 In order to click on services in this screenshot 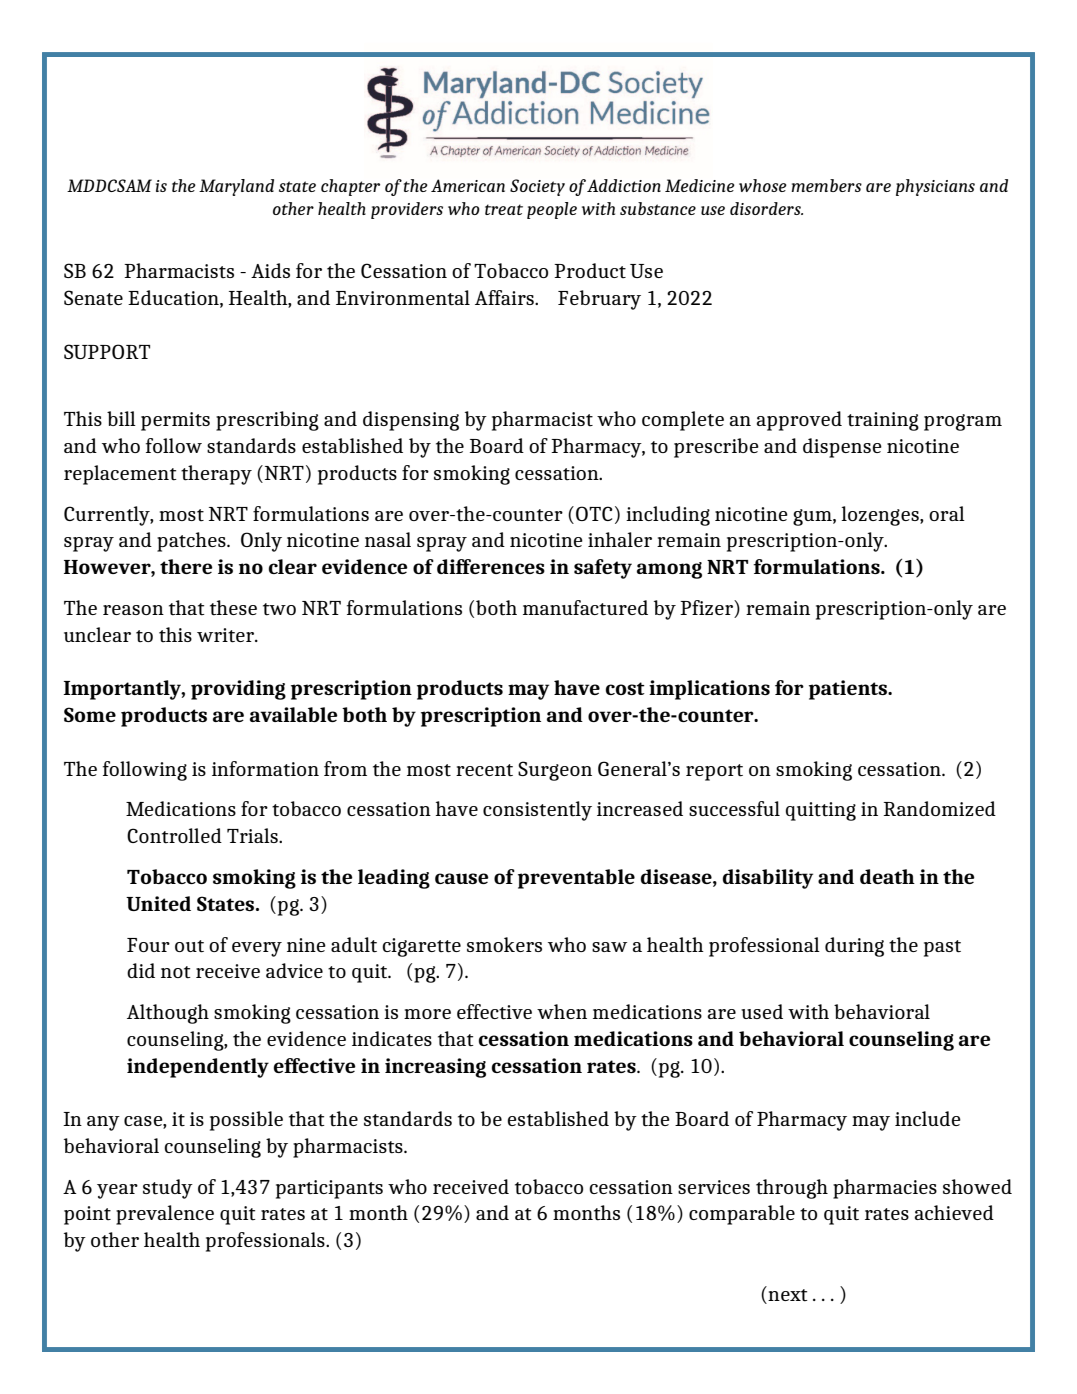, I will do `click(714, 1187)`.
